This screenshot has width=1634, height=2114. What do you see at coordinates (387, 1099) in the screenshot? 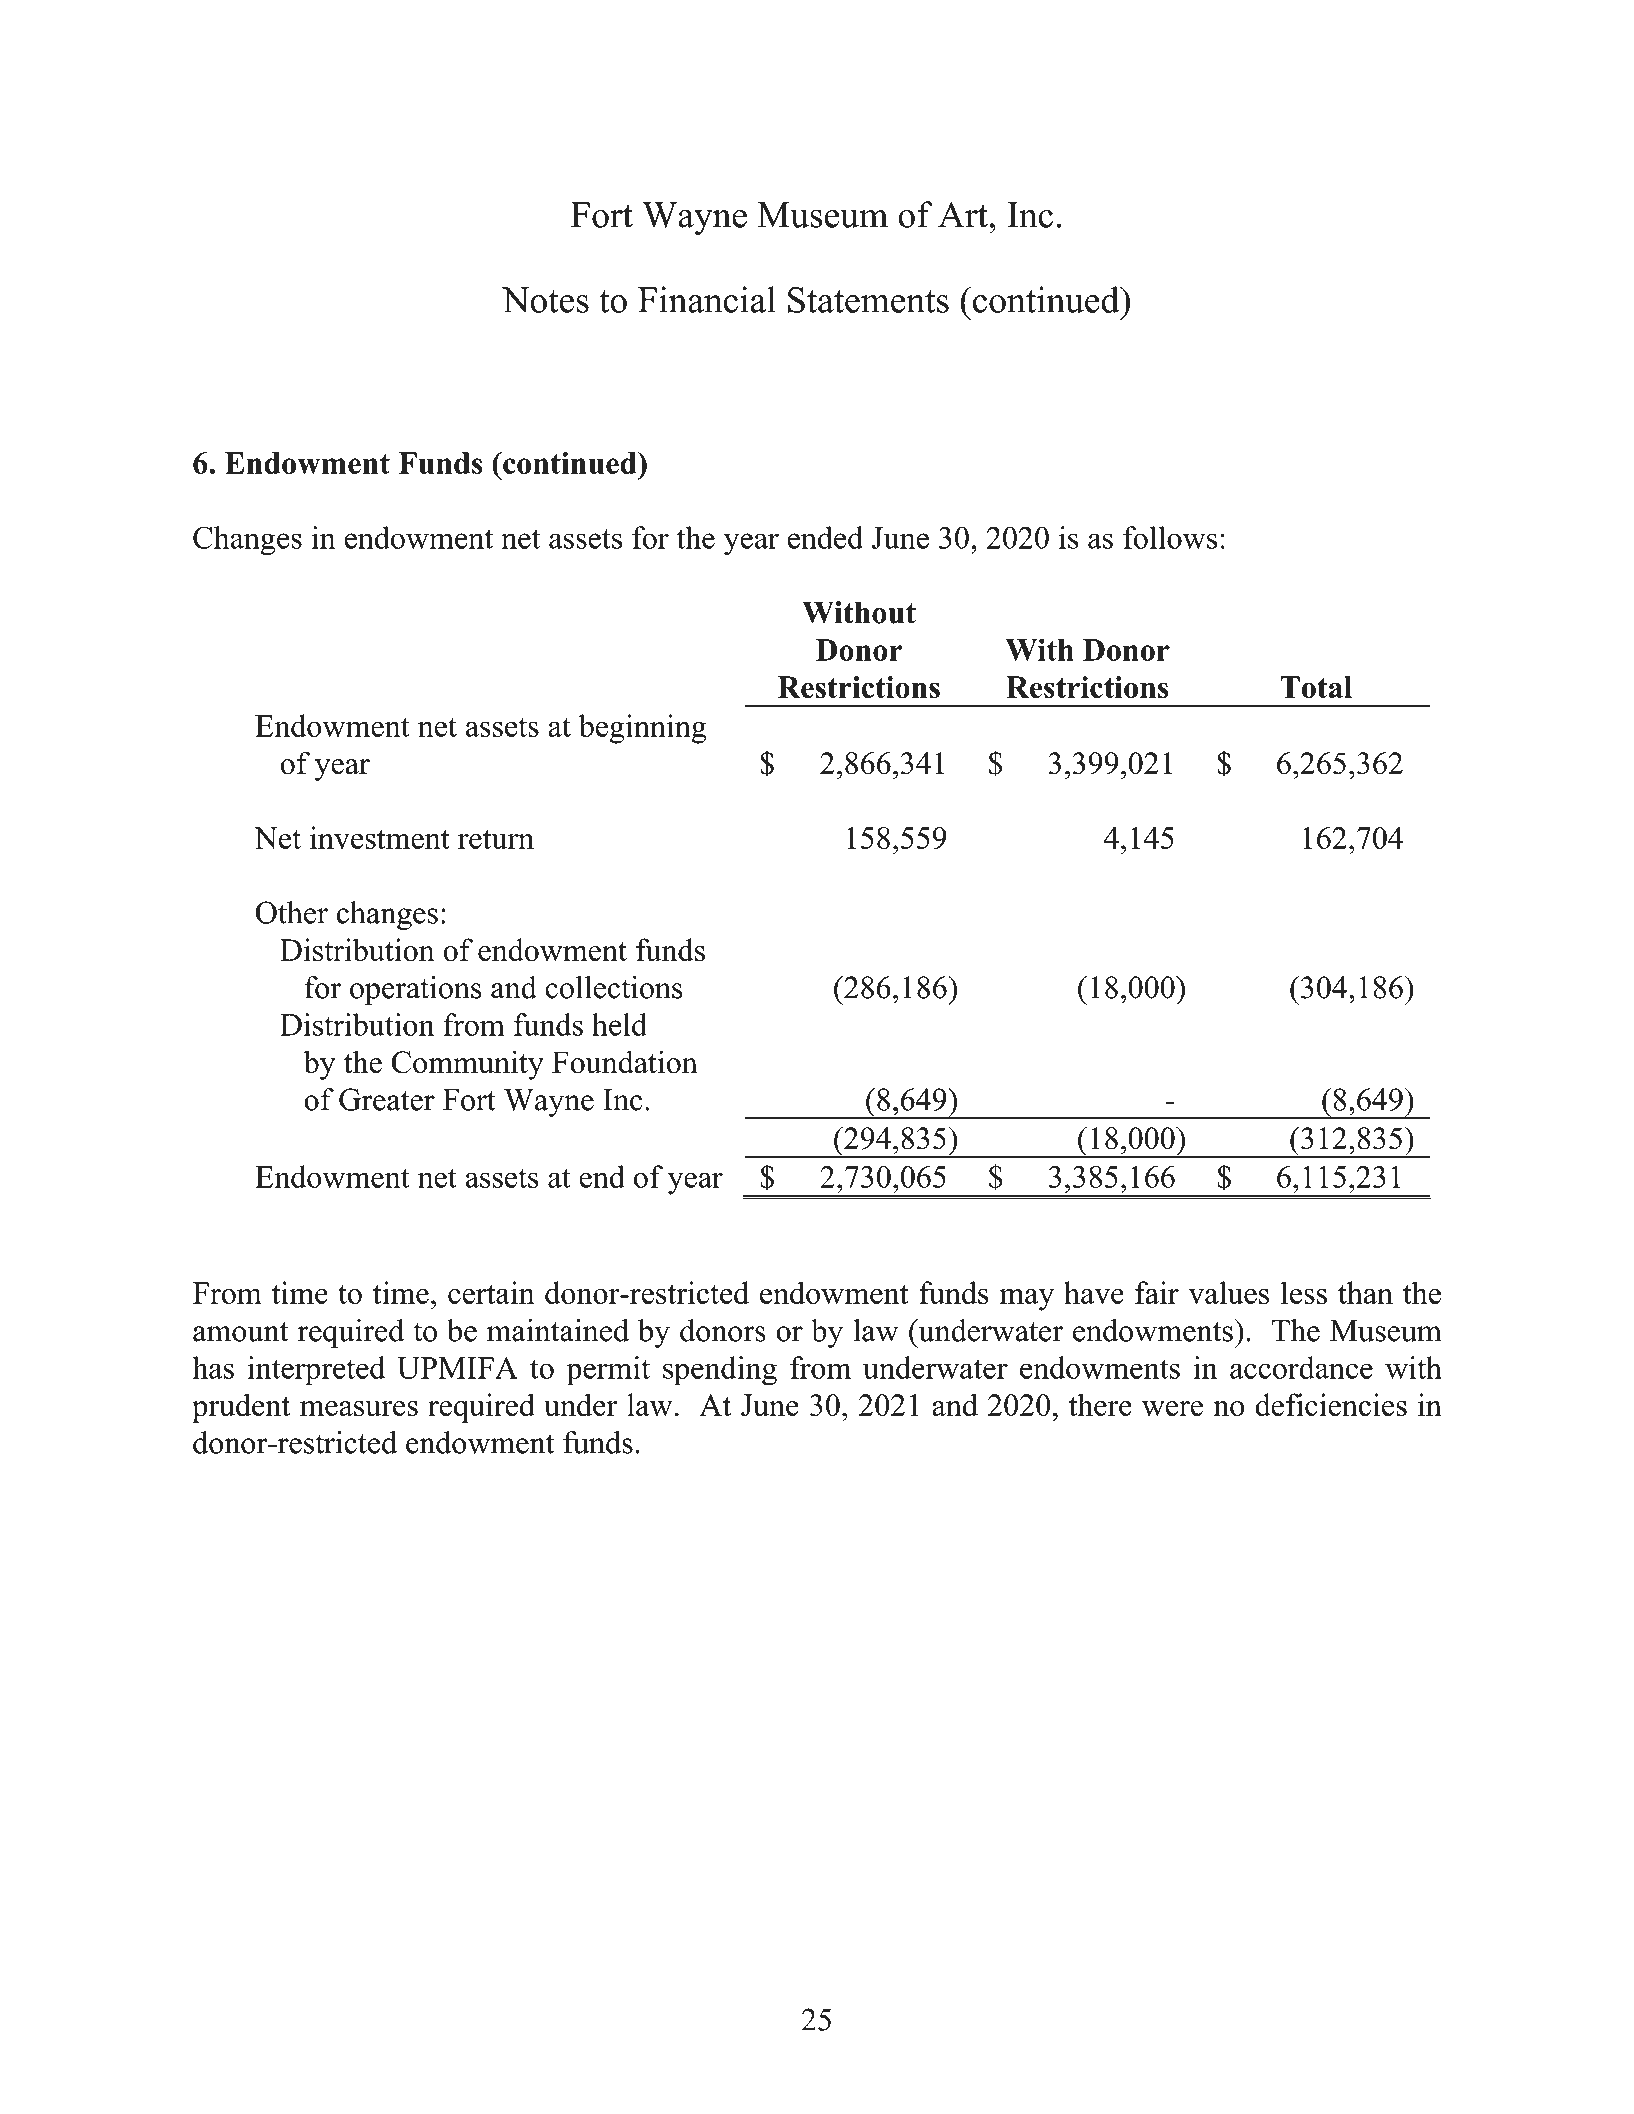
I see `Greater` at bounding box center [387, 1099].
